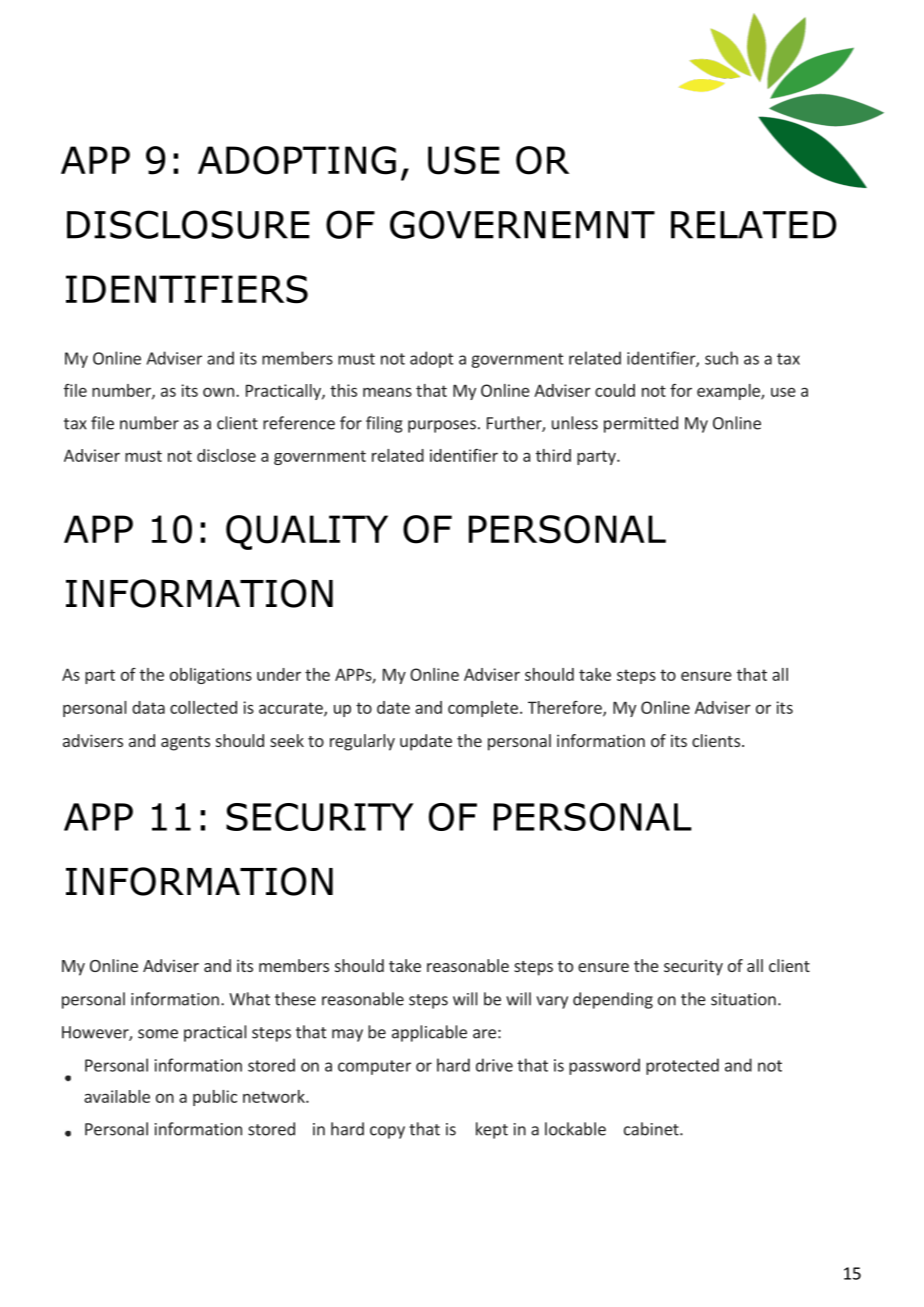  I want to click on GOVERNEMNT, so click(522, 224).
